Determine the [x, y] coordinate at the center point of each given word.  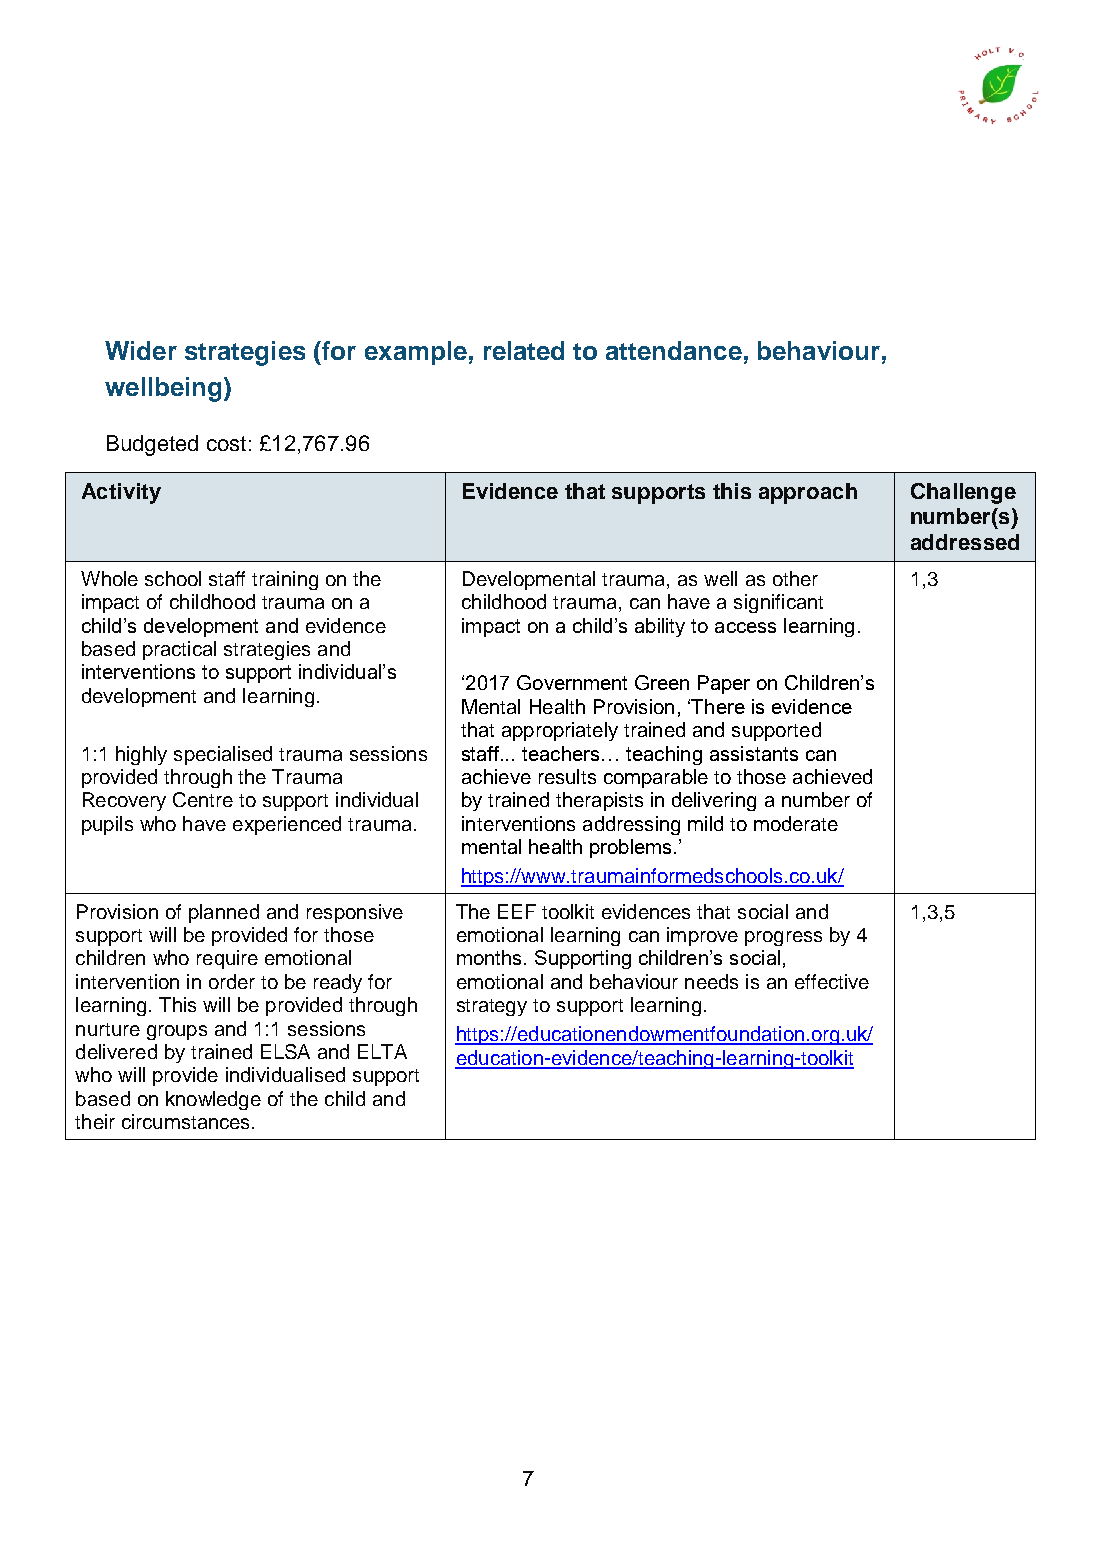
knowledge [213, 1100]
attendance [674, 350]
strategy [492, 1007]
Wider [141, 350]
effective [832, 981]
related [524, 350]
